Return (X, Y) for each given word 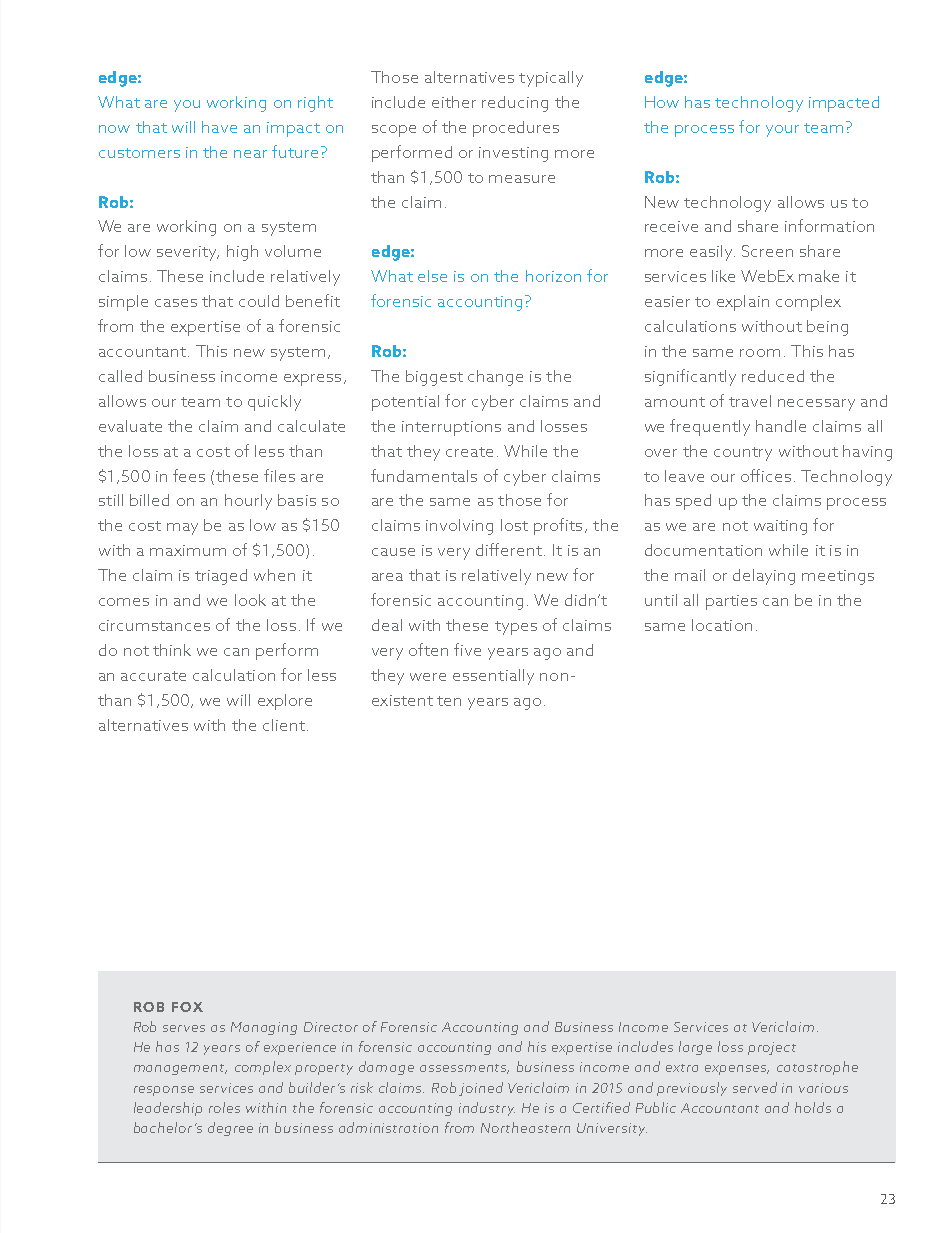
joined (481, 1089)
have (219, 127)
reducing (515, 104)
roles (224, 1107)
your (782, 131)
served (755, 1087)
